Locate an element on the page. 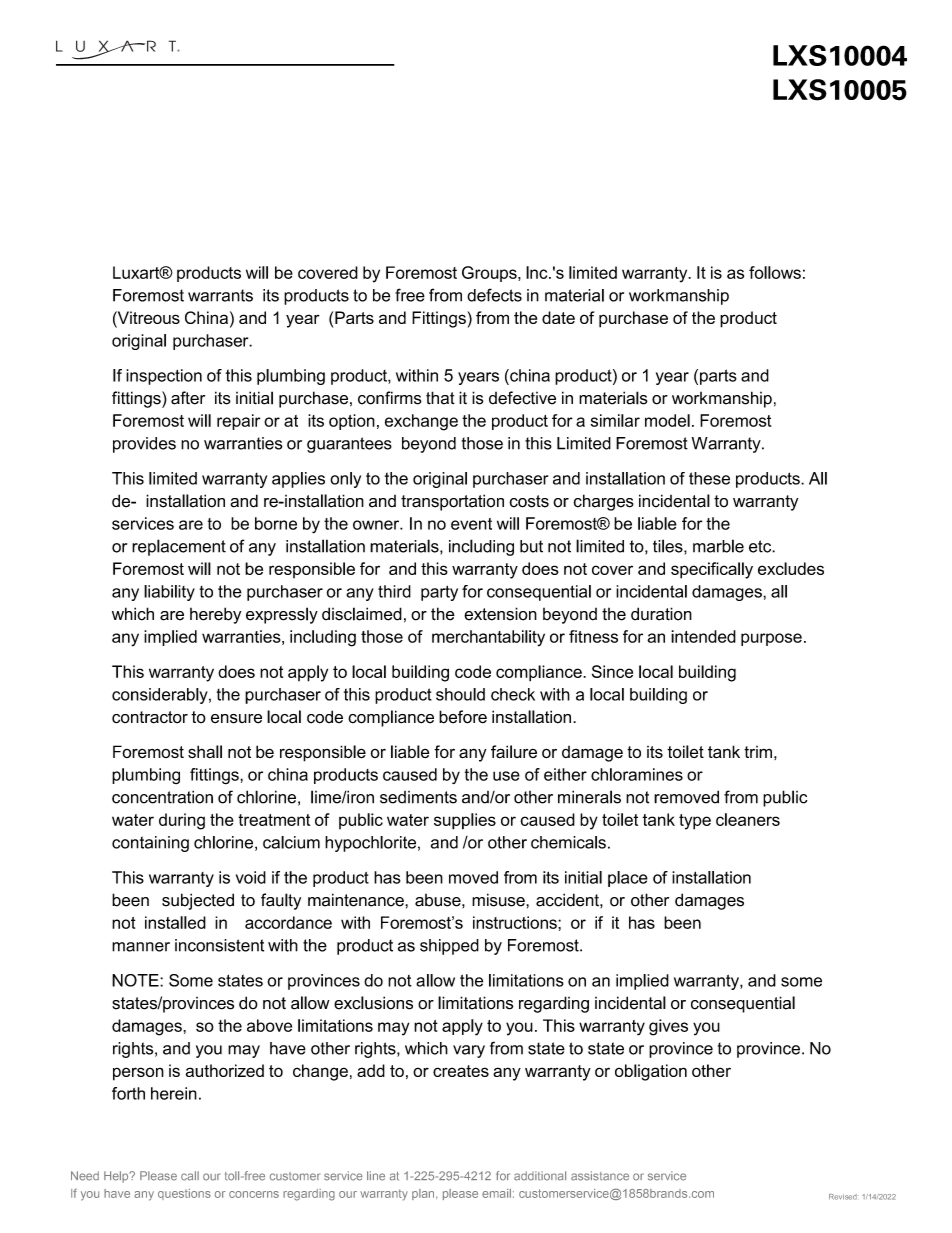  defects is located at coordinates (494, 295).
